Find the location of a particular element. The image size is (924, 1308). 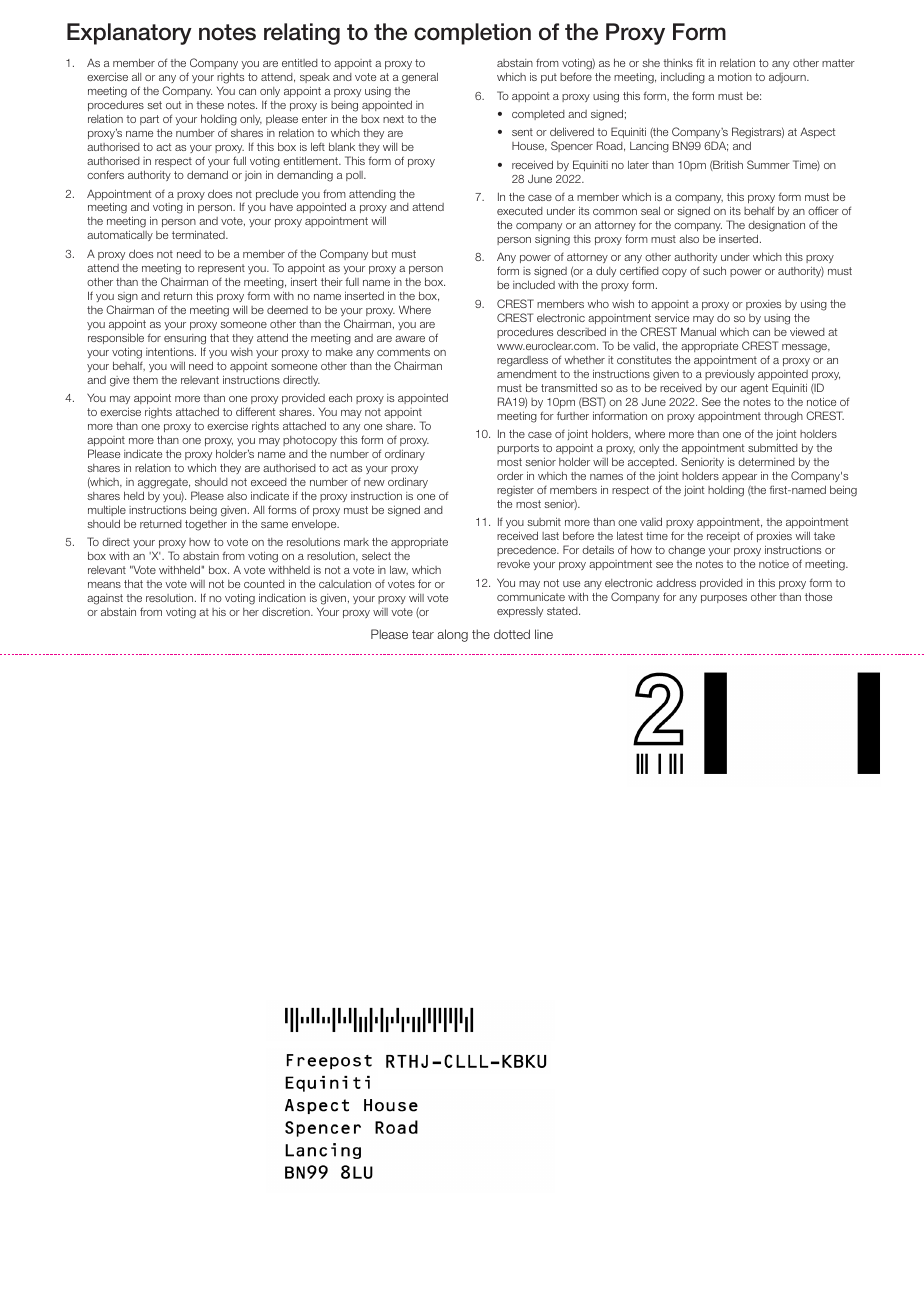

completion is located at coordinates (472, 34).
